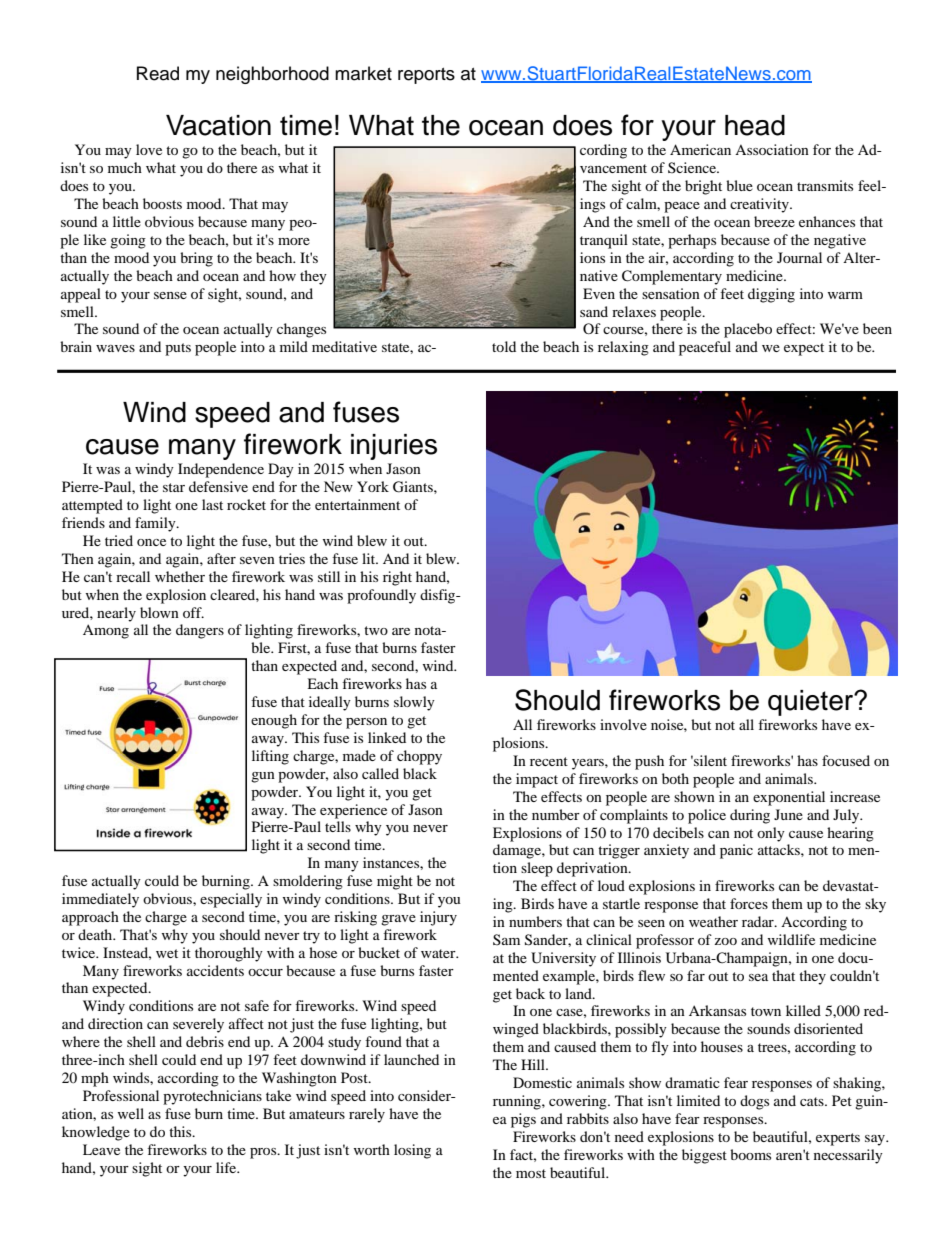  Describe the element at coordinates (812, 703) in the screenshot. I see `quieter` at that location.
